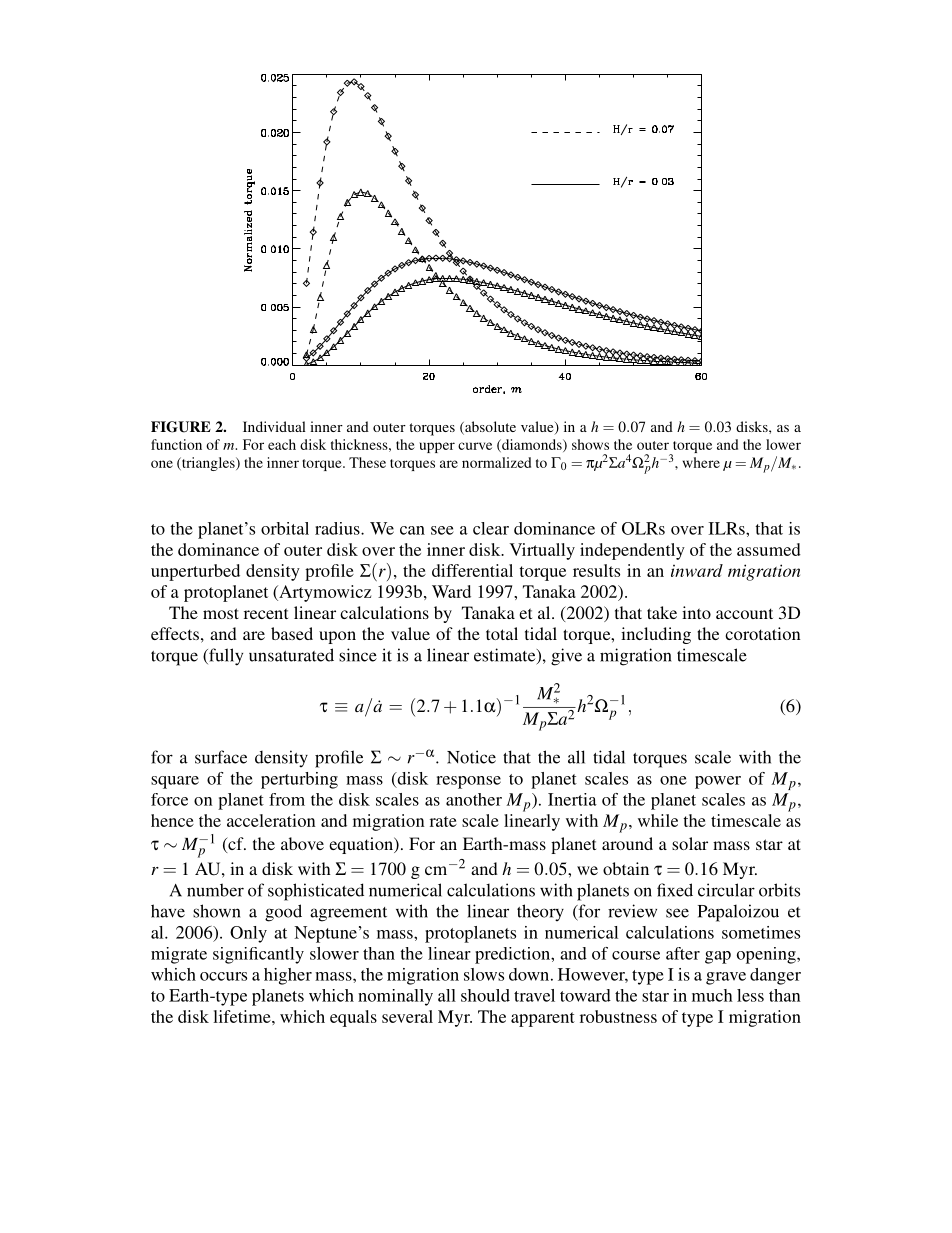  I want to click on should, so click(485, 995).
